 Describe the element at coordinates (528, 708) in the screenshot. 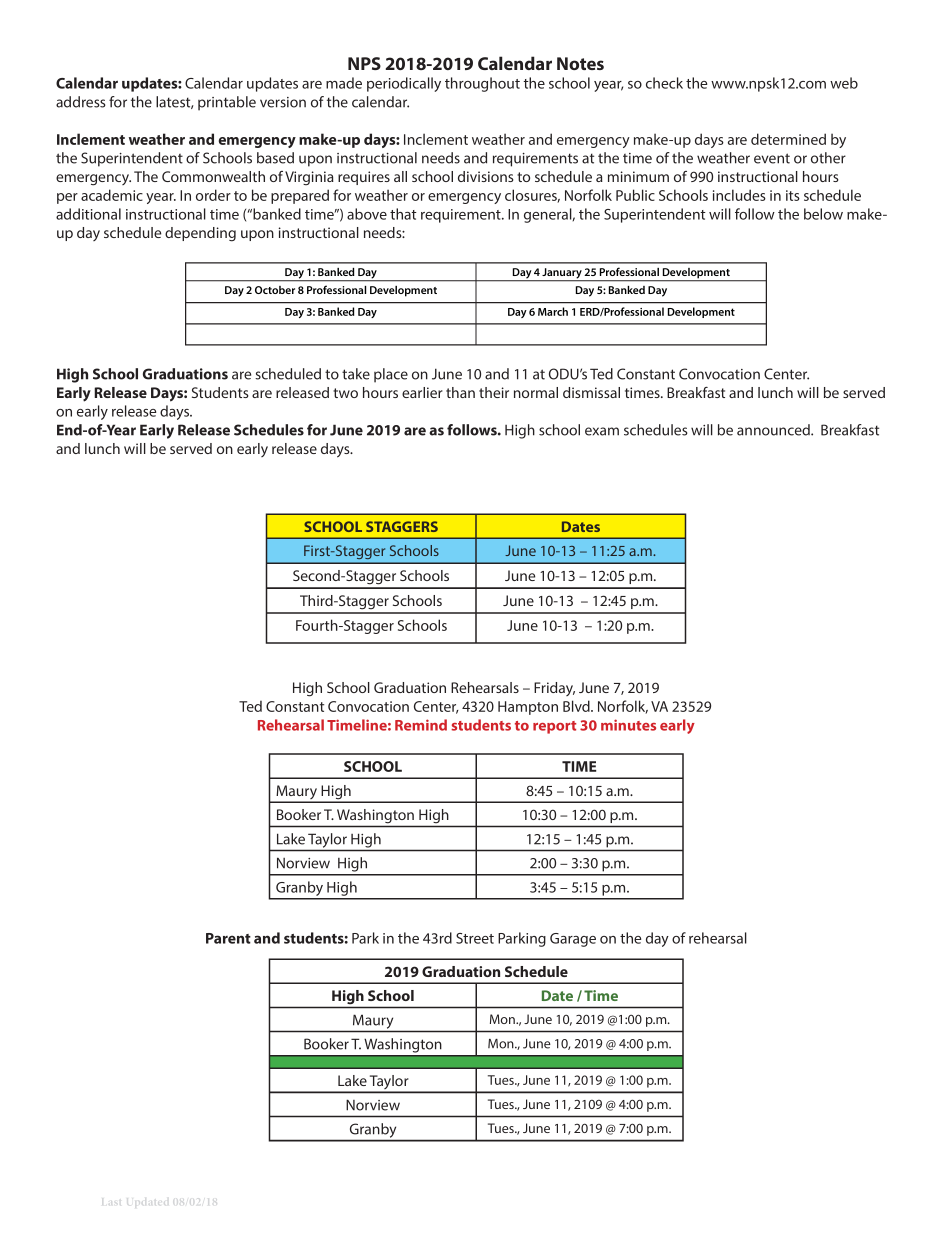

I see `Hampton` at that location.
